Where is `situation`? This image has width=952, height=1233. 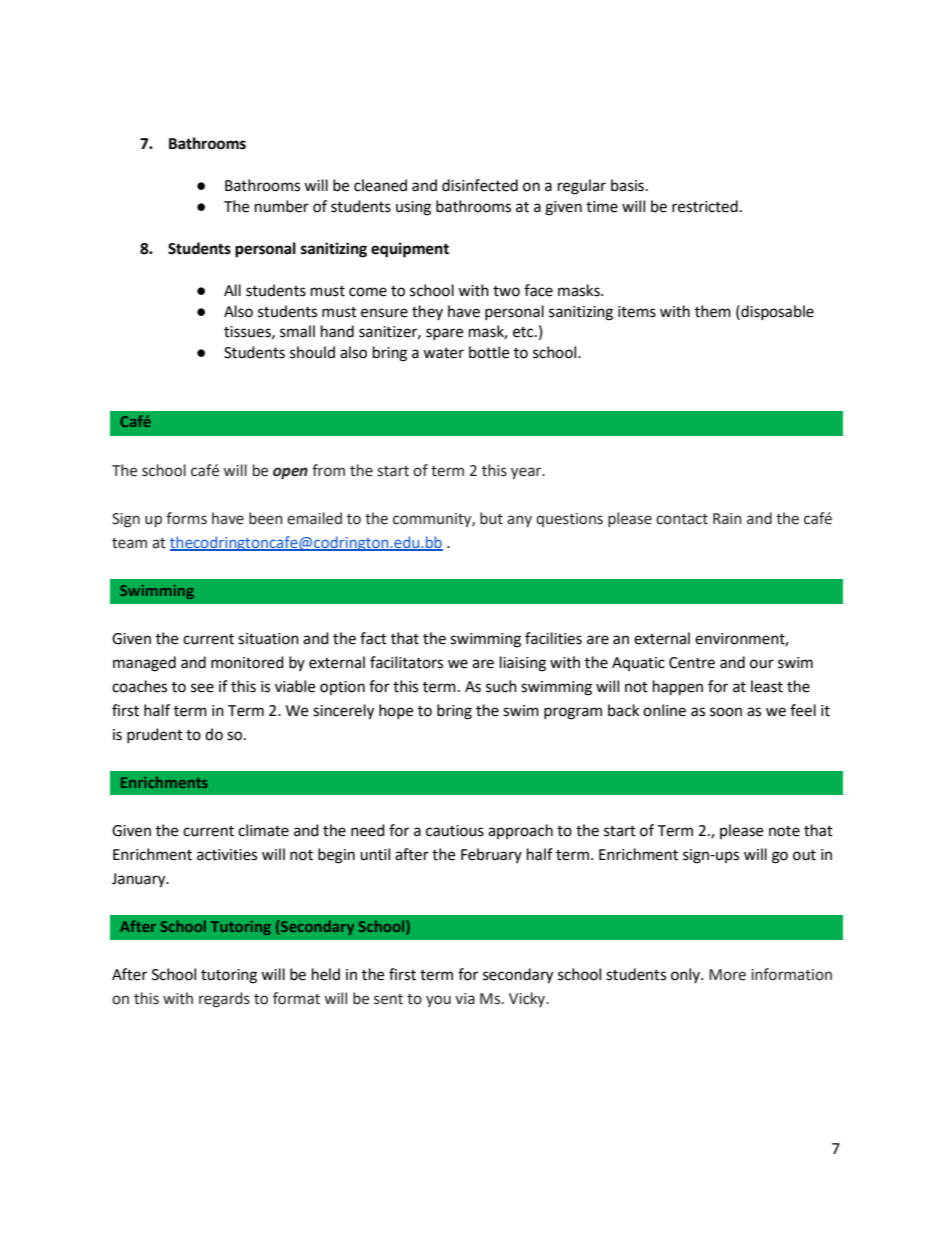 situation is located at coordinates (268, 639).
